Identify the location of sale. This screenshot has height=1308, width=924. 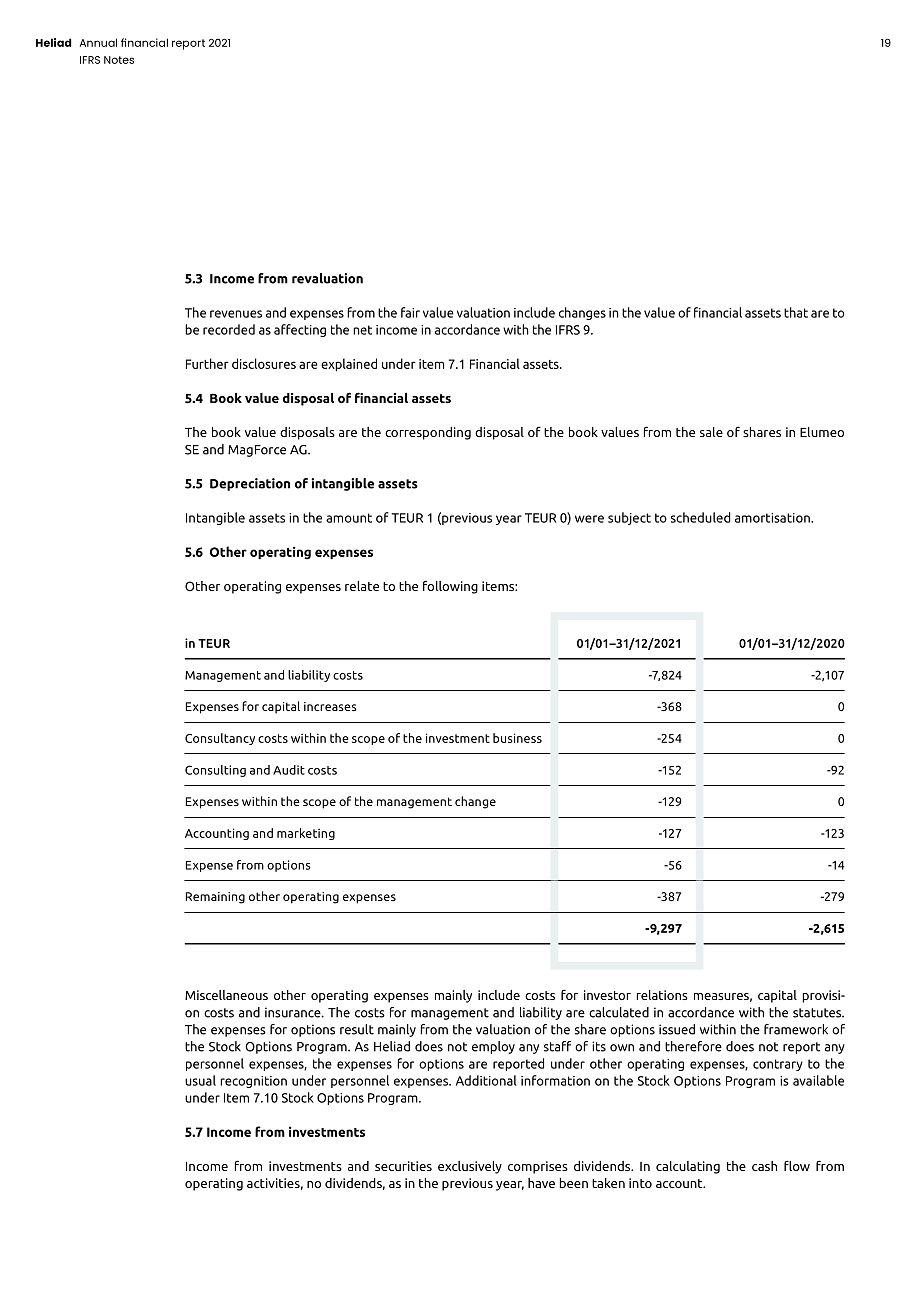
(711, 432).
